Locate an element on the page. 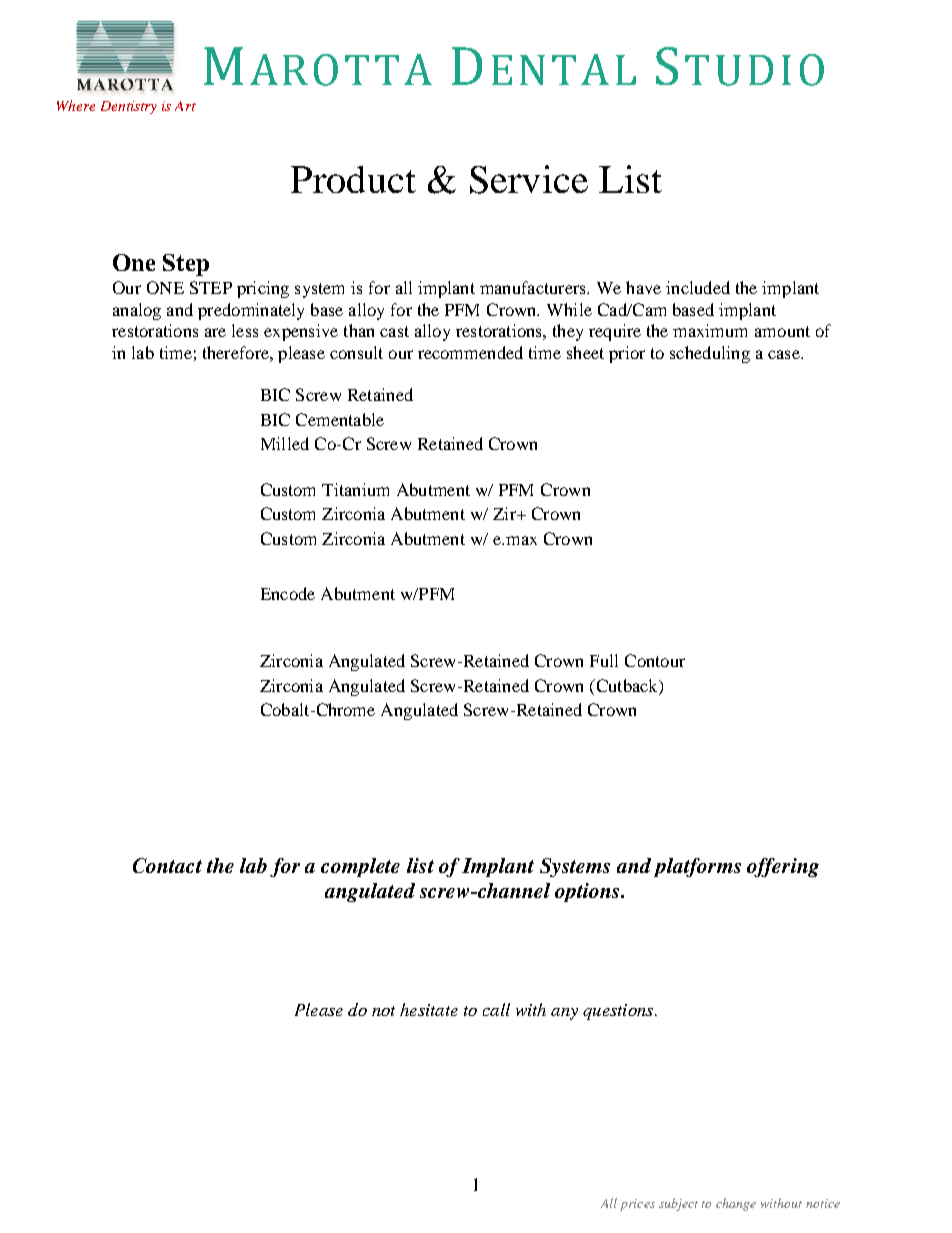 The height and width of the image is (1233, 952). included is located at coordinates (698, 287).
